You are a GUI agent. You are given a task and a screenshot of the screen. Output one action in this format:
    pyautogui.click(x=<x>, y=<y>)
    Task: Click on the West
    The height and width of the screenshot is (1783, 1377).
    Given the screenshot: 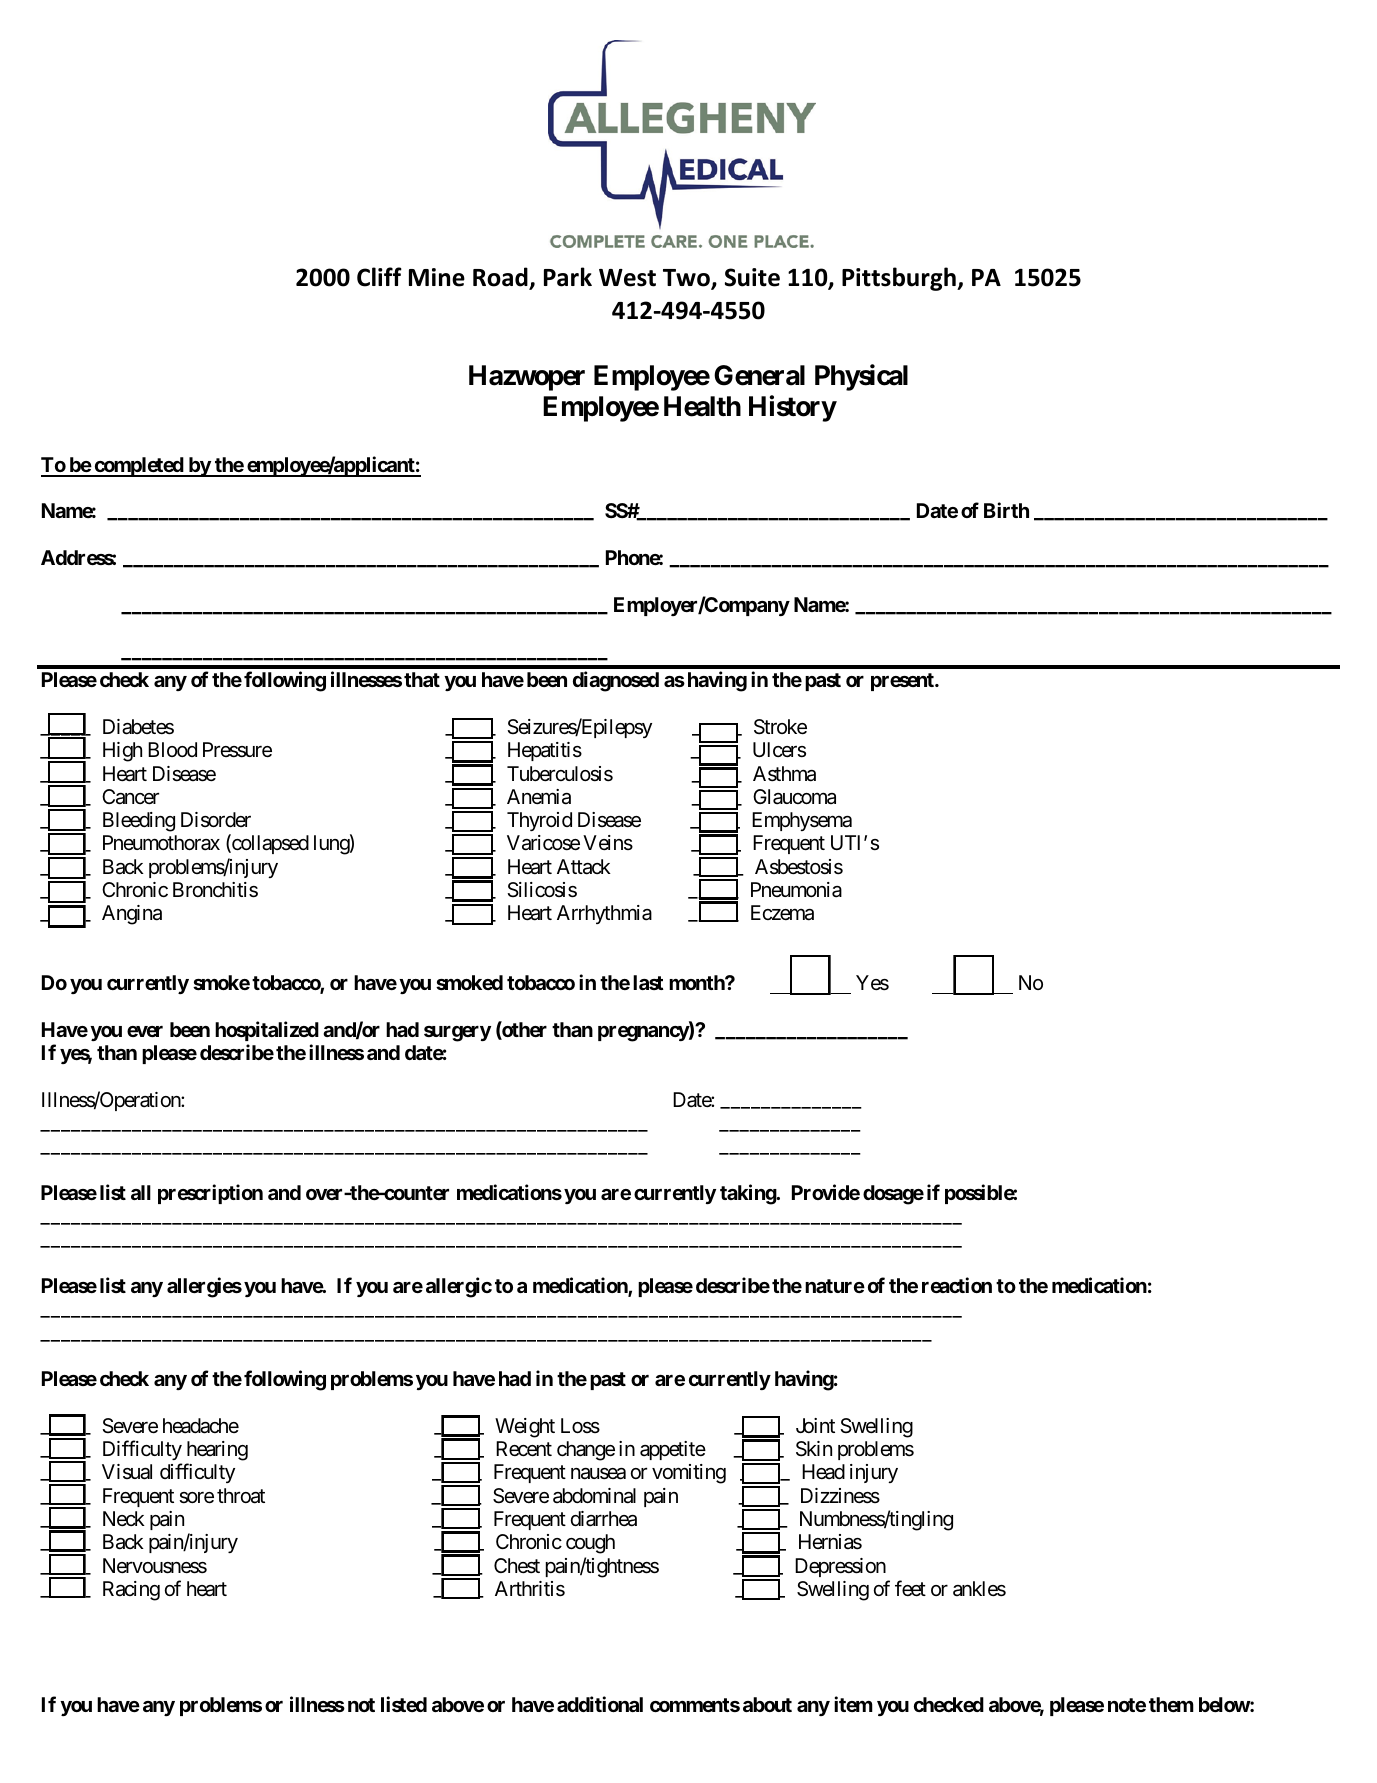 What is the action you would take?
    pyautogui.click(x=627, y=278)
